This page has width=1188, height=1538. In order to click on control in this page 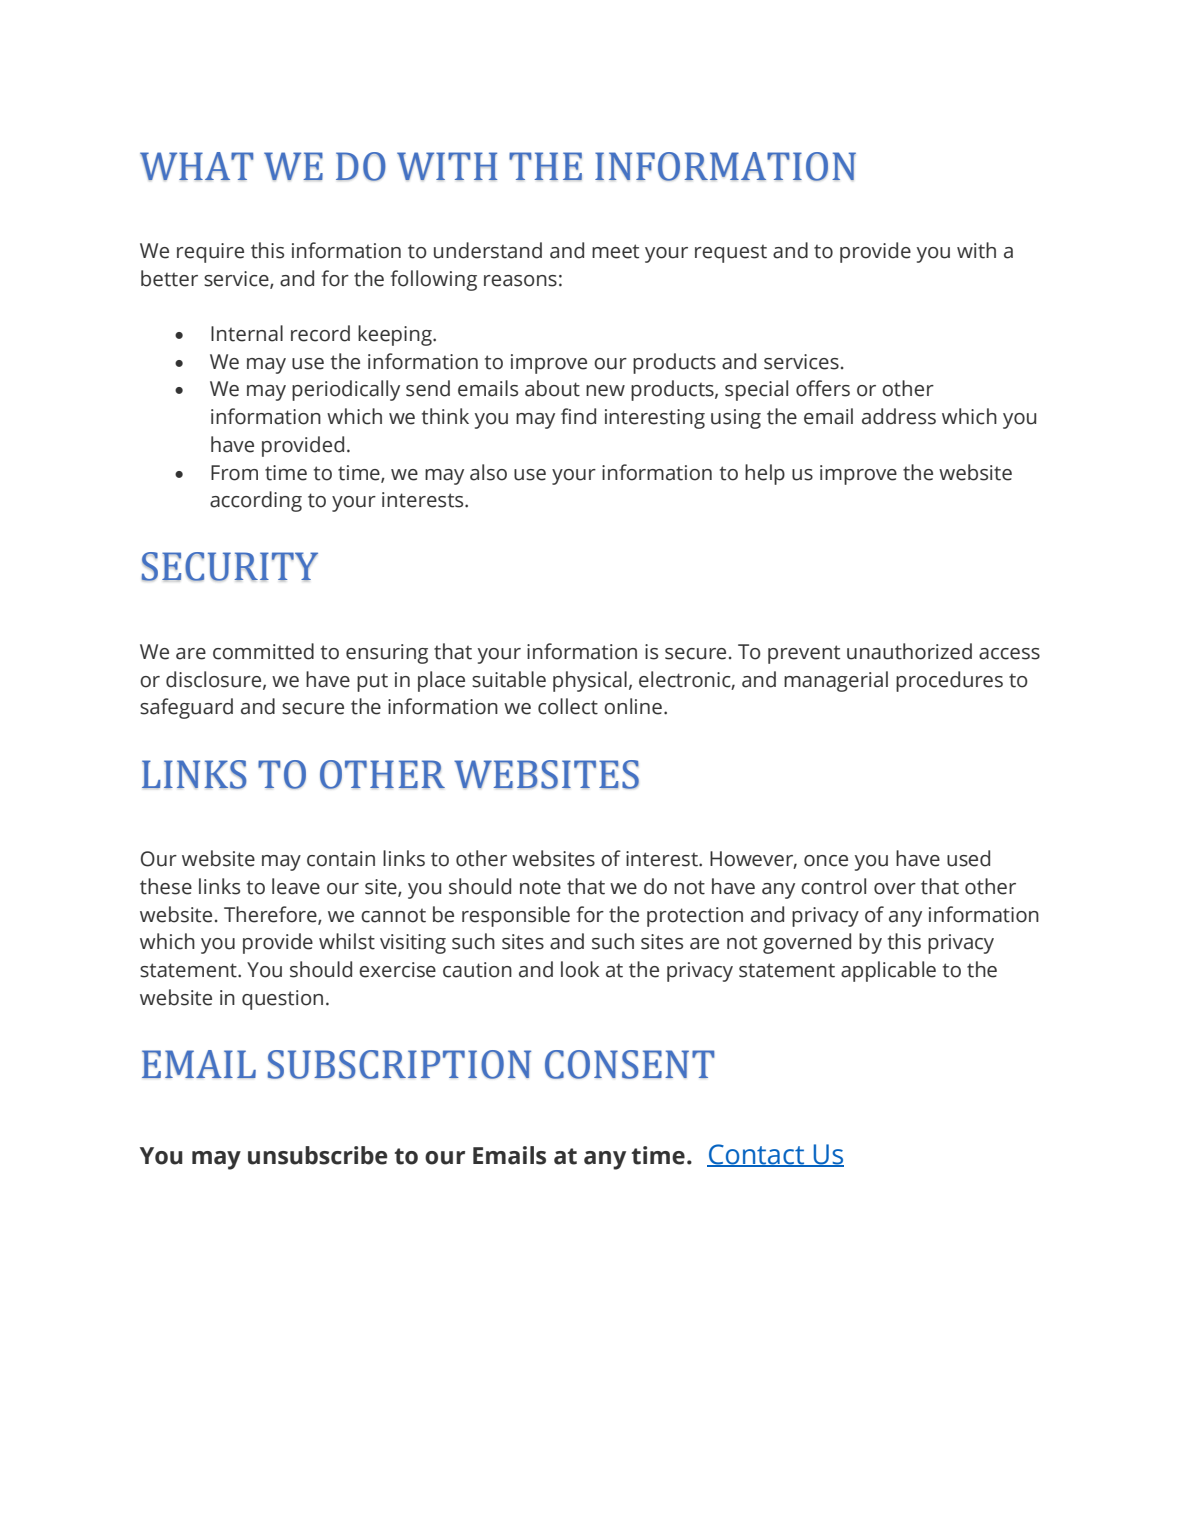, I will do `click(833, 886)`.
